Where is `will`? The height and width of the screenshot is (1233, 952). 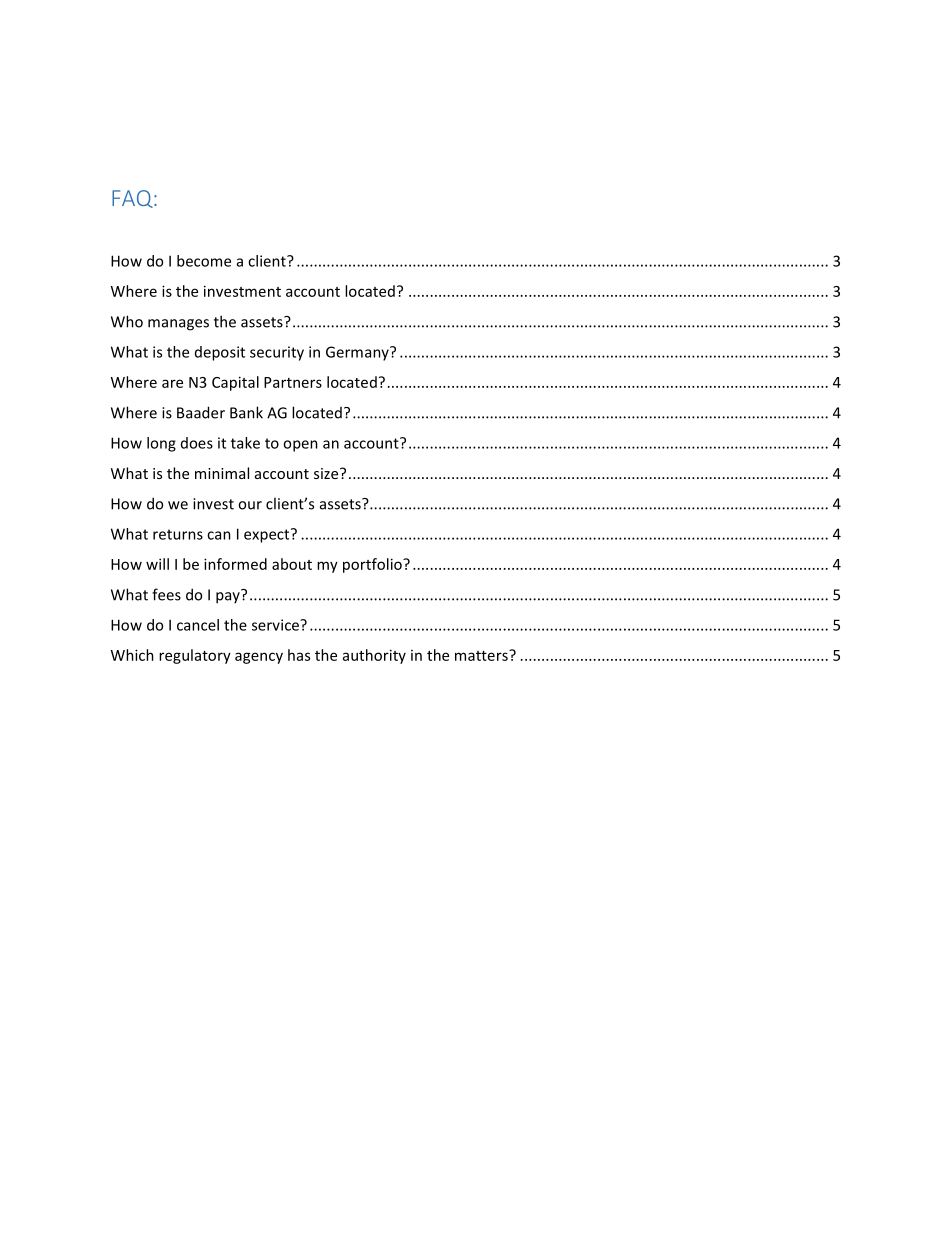
will is located at coordinates (157, 564).
